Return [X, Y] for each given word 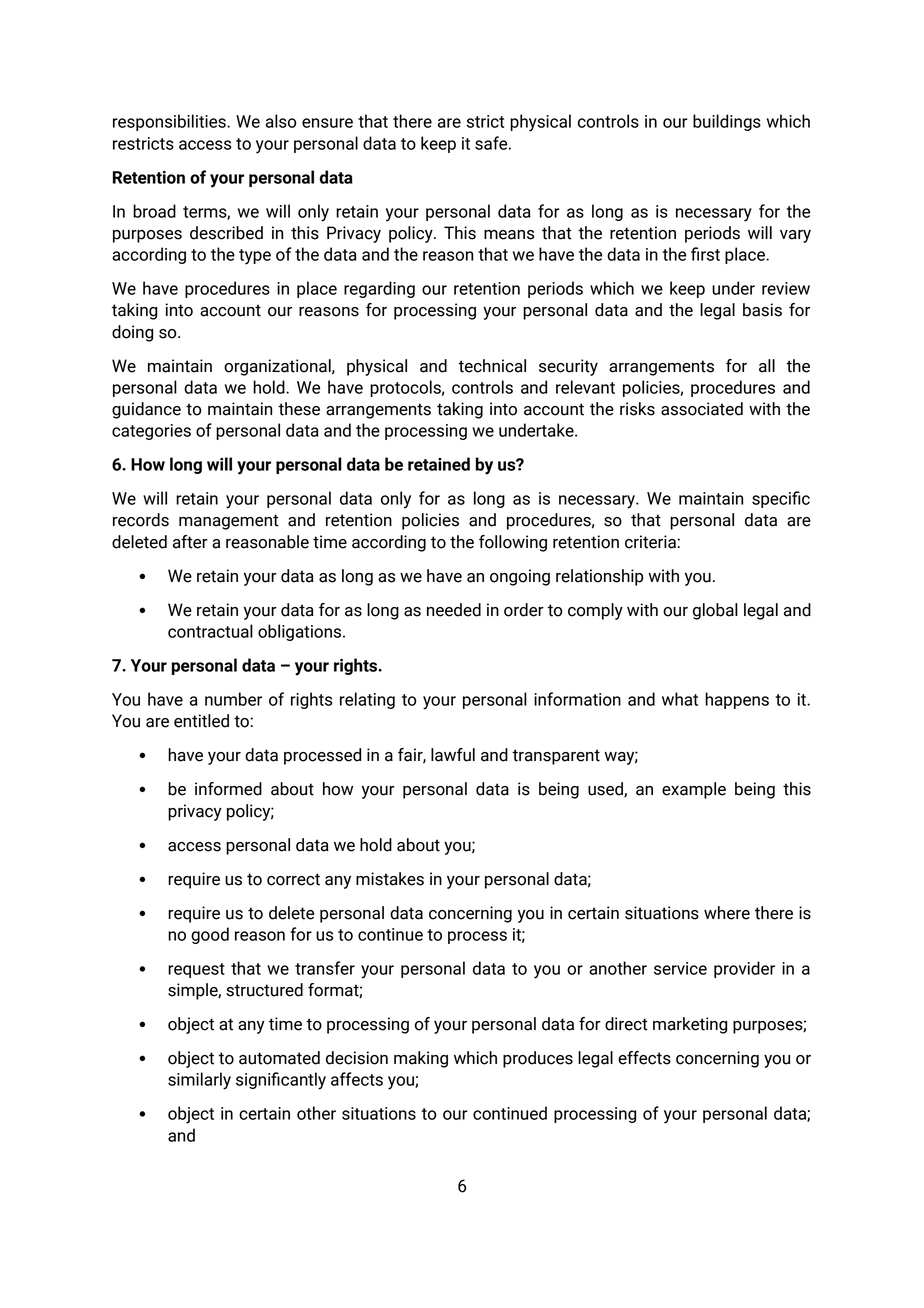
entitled [201, 721]
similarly [199, 1081]
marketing [690, 1025]
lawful [453, 755]
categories [151, 432]
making [421, 1059]
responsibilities [170, 122]
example [694, 790]
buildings [727, 122]
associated [702, 409]
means [509, 235]
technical [492, 366]
